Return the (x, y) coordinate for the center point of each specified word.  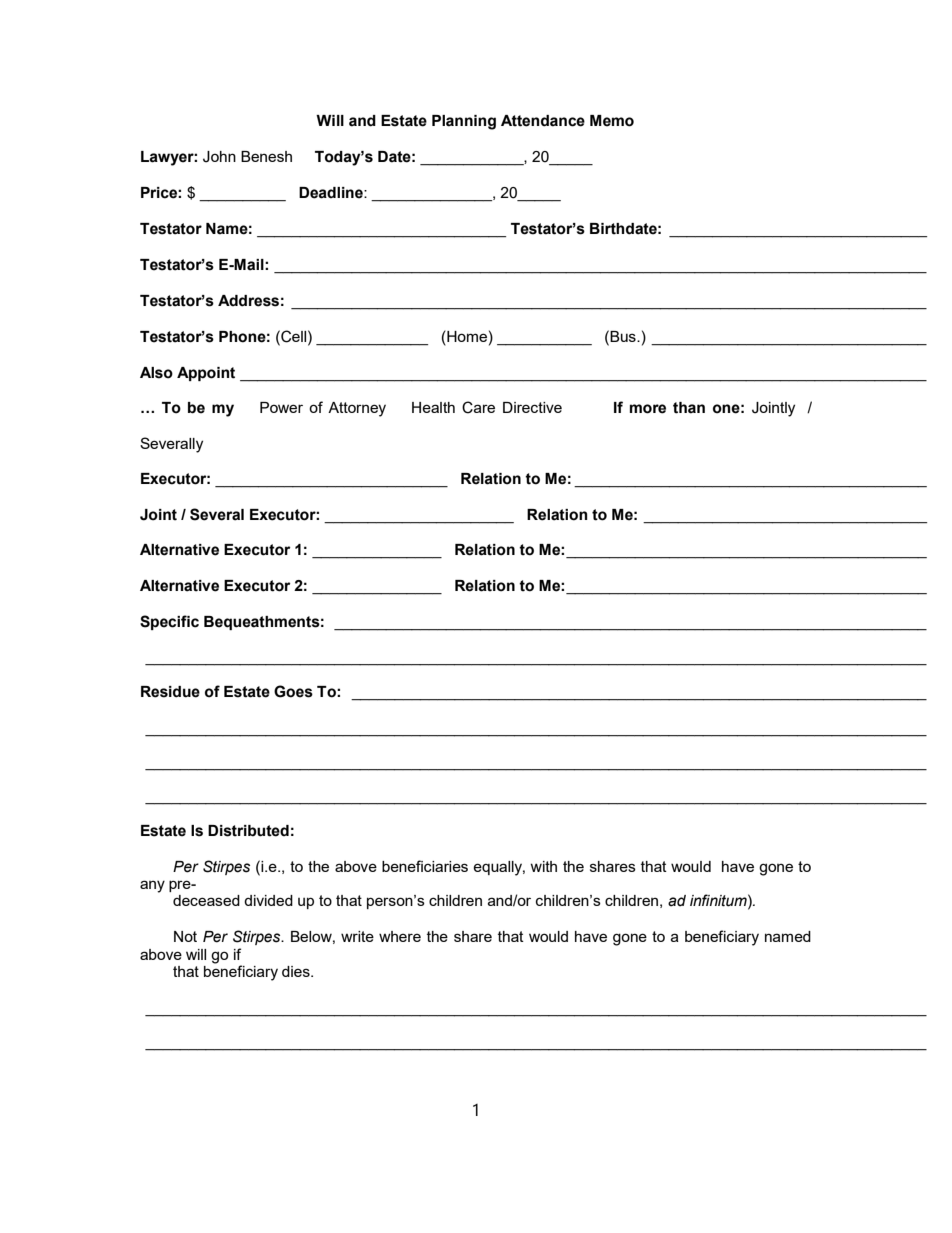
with (543, 866)
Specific (169, 622)
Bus (623, 336)
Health (433, 407)
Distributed (248, 831)
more (648, 409)
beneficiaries (425, 866)
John (219, 157)
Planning (464, 122)
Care (478, 407)
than (689, 408)
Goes (293, 691)
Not (185, 936)
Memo (612, 121)
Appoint (206, 374)
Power (281, 407)
